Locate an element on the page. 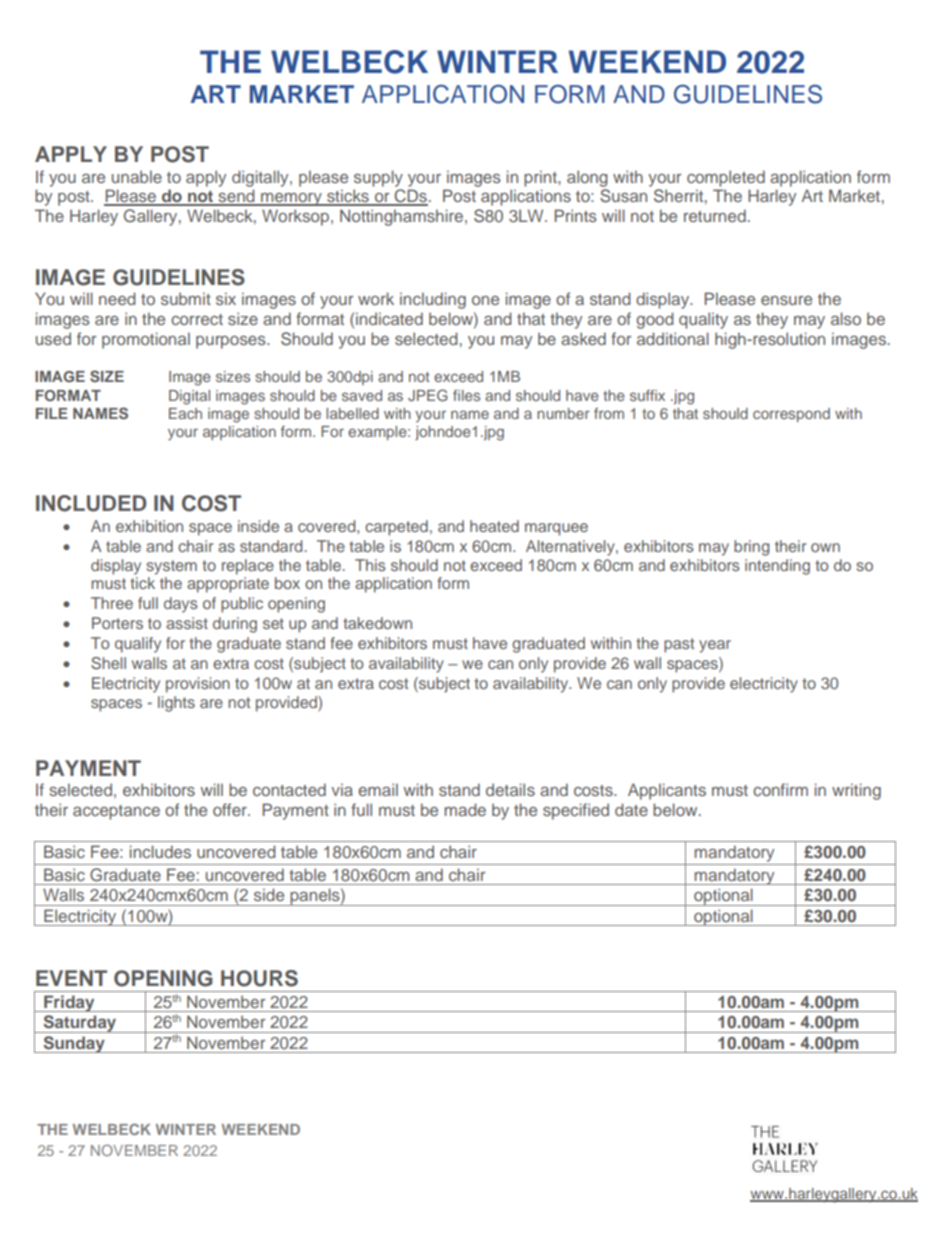  details is located at coordinates (510, 789).
